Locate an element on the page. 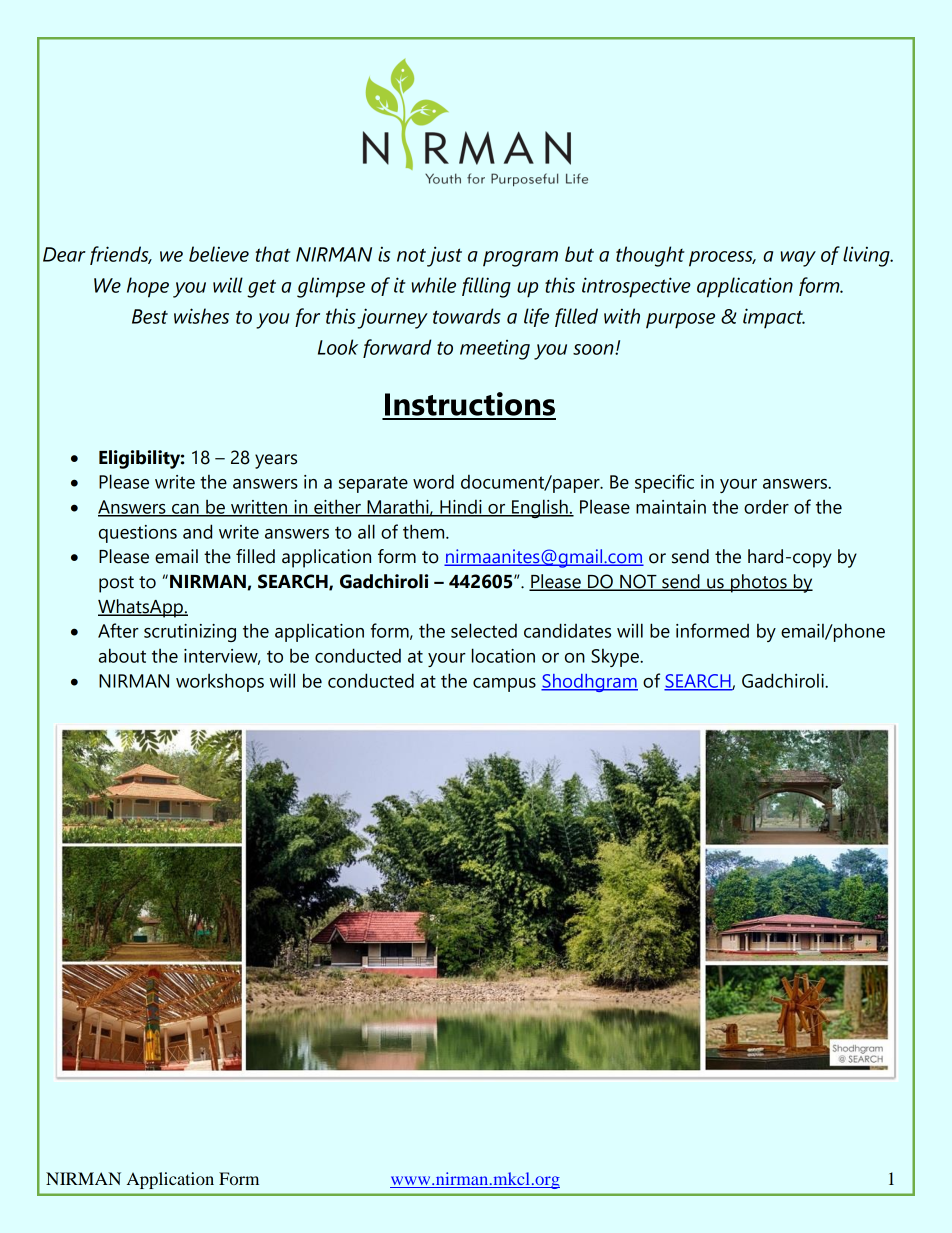 Image resolution: width=952 pixels, height=1233 pixels. about is located at coordinates (122, 655).
